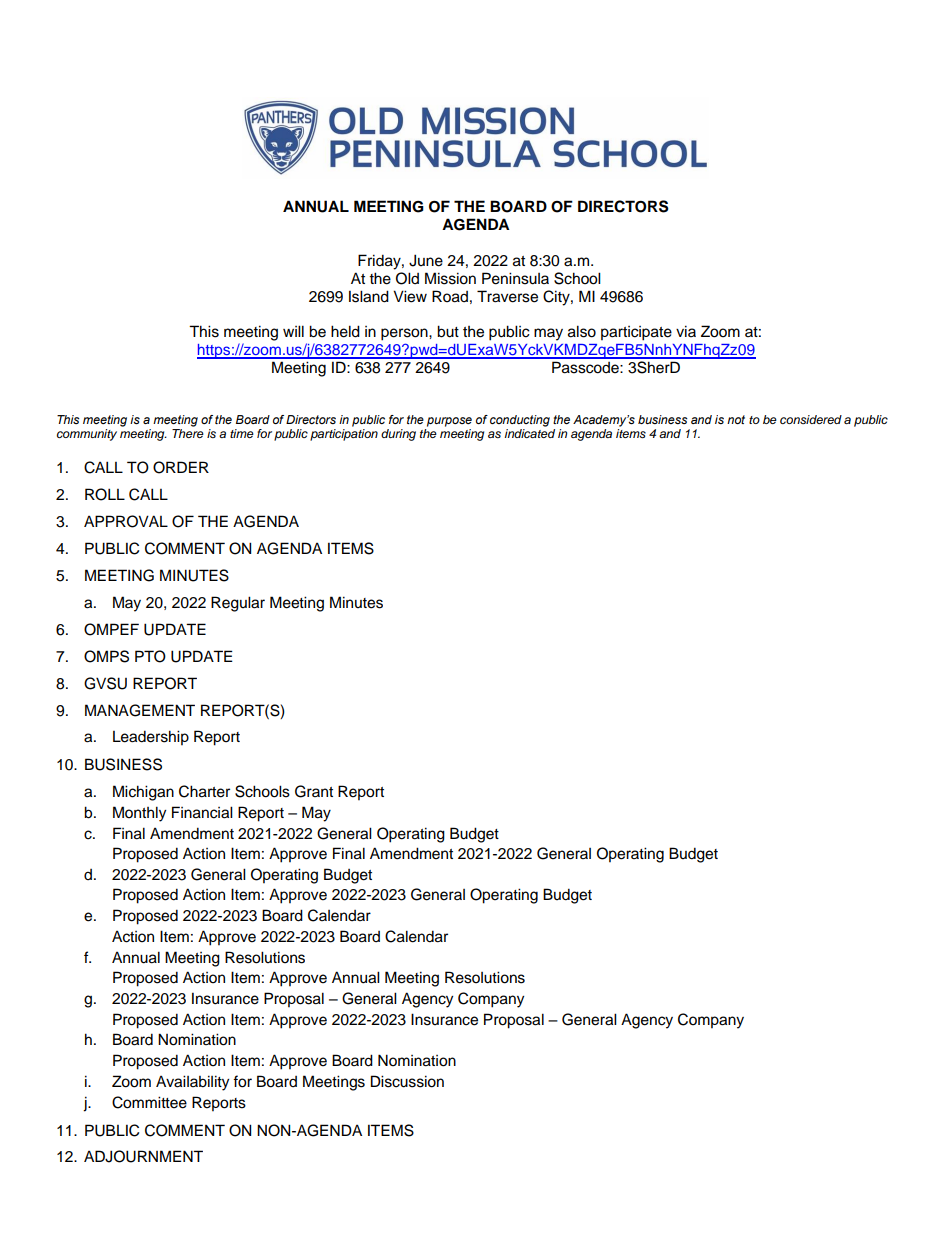 The height and width of the document is (1233, 952). Describe the element at coordinates (314, 791) in the document. I see `Grant` at that location.
